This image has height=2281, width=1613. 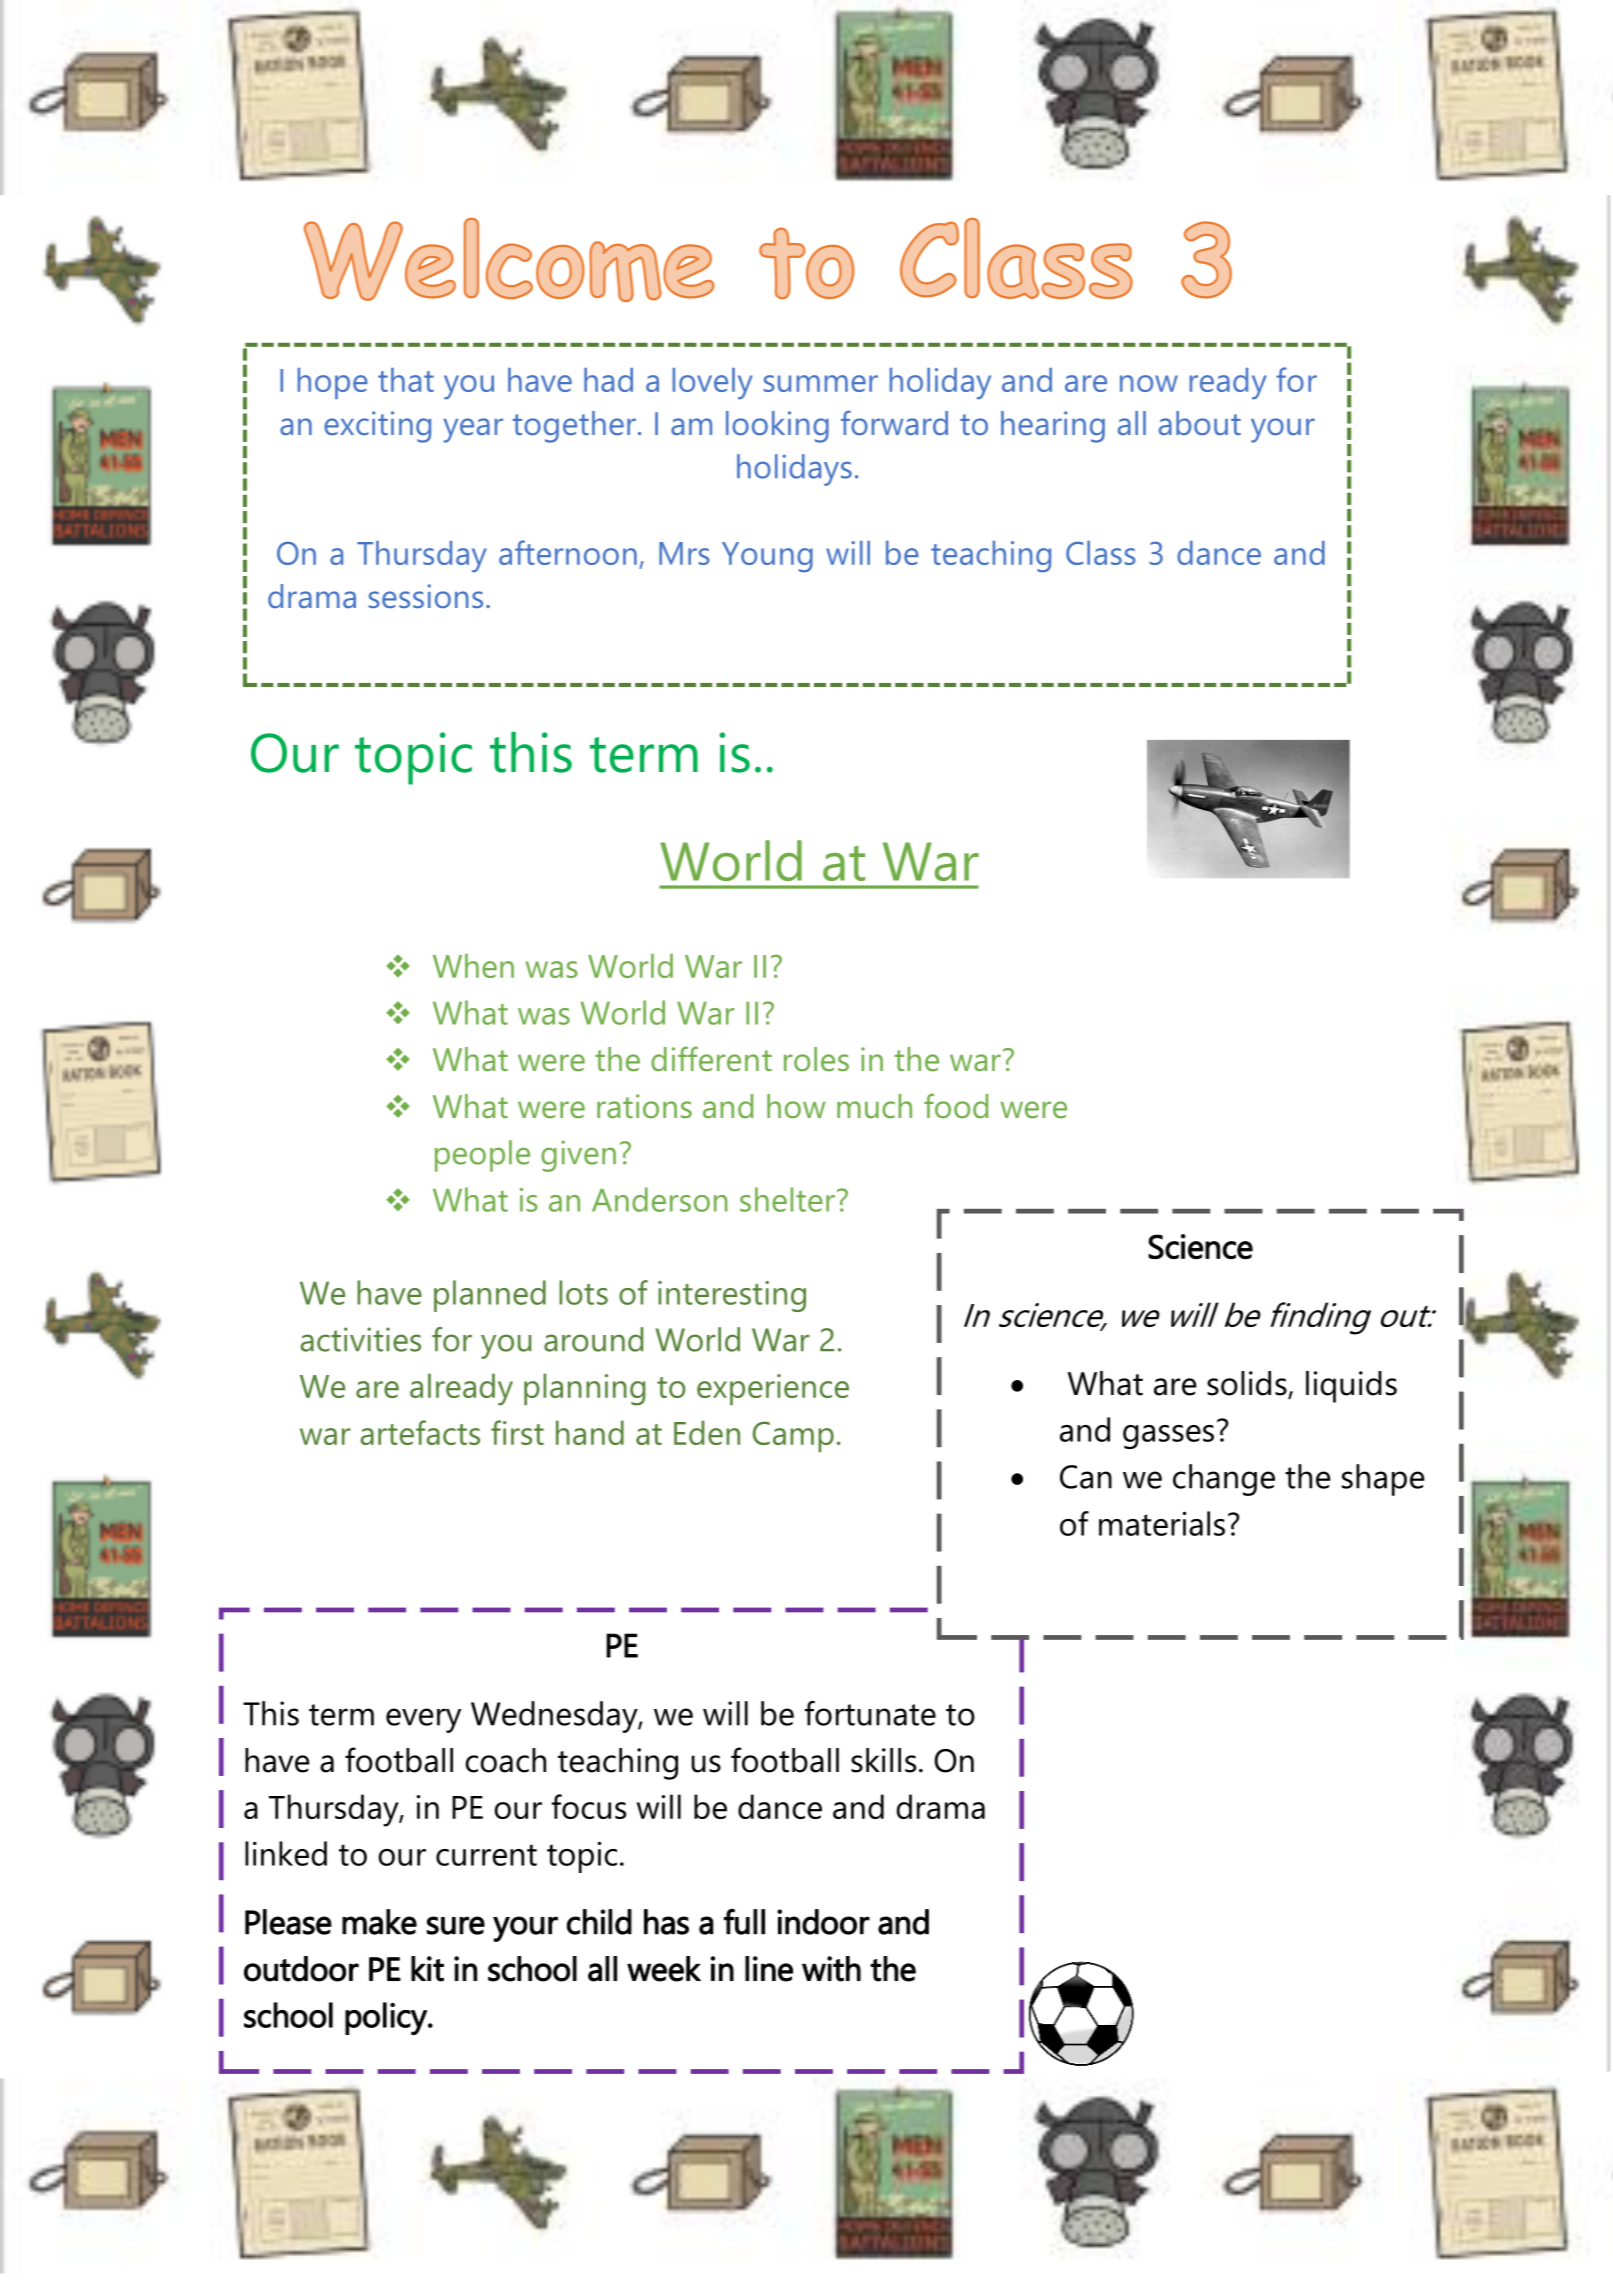 What do you see at coordinates (420, 1432) in the image?
I see `artefacts` at bounding box center [420, 1432].
